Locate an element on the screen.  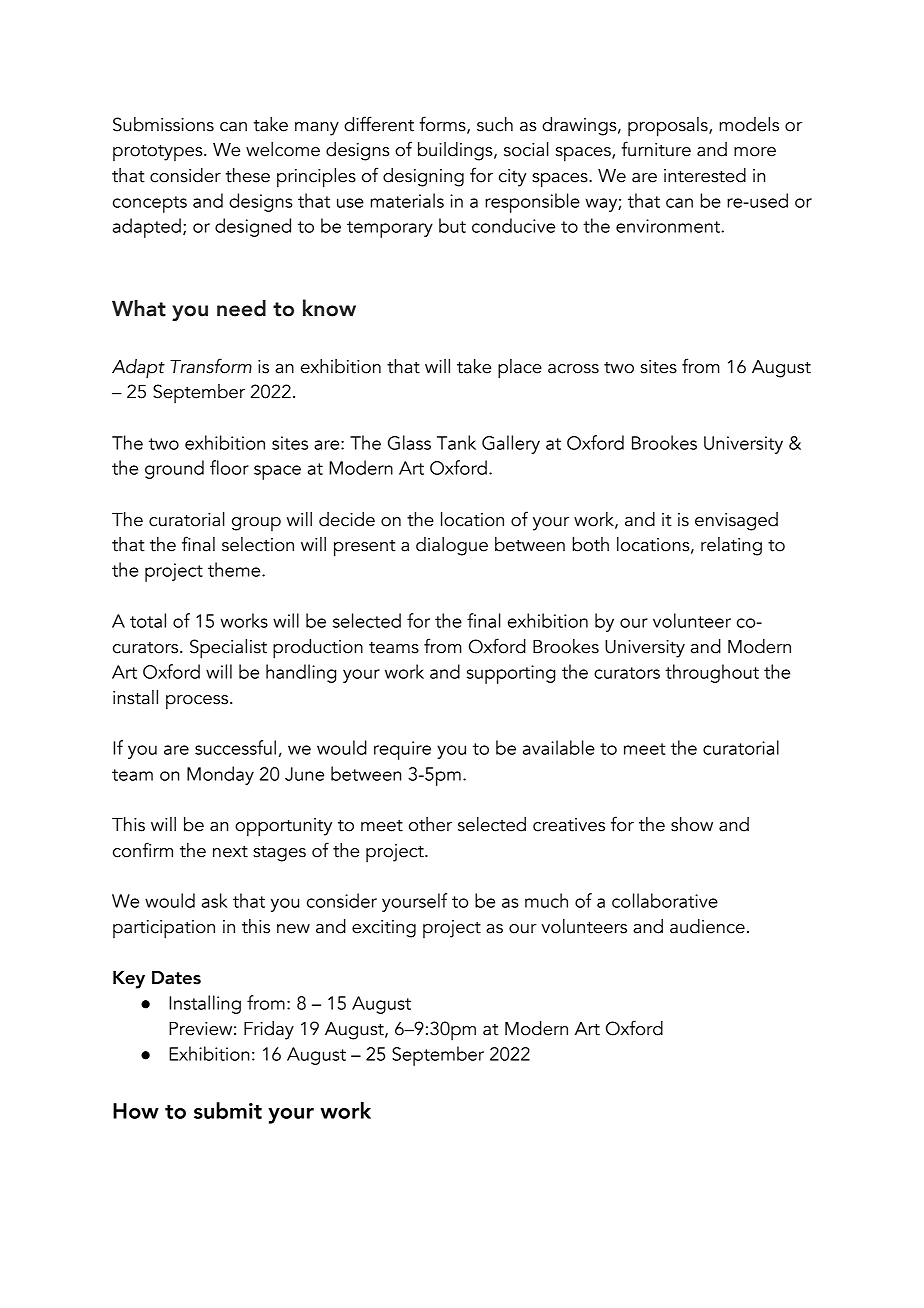
buildings is located at coordinates (456, 151).
